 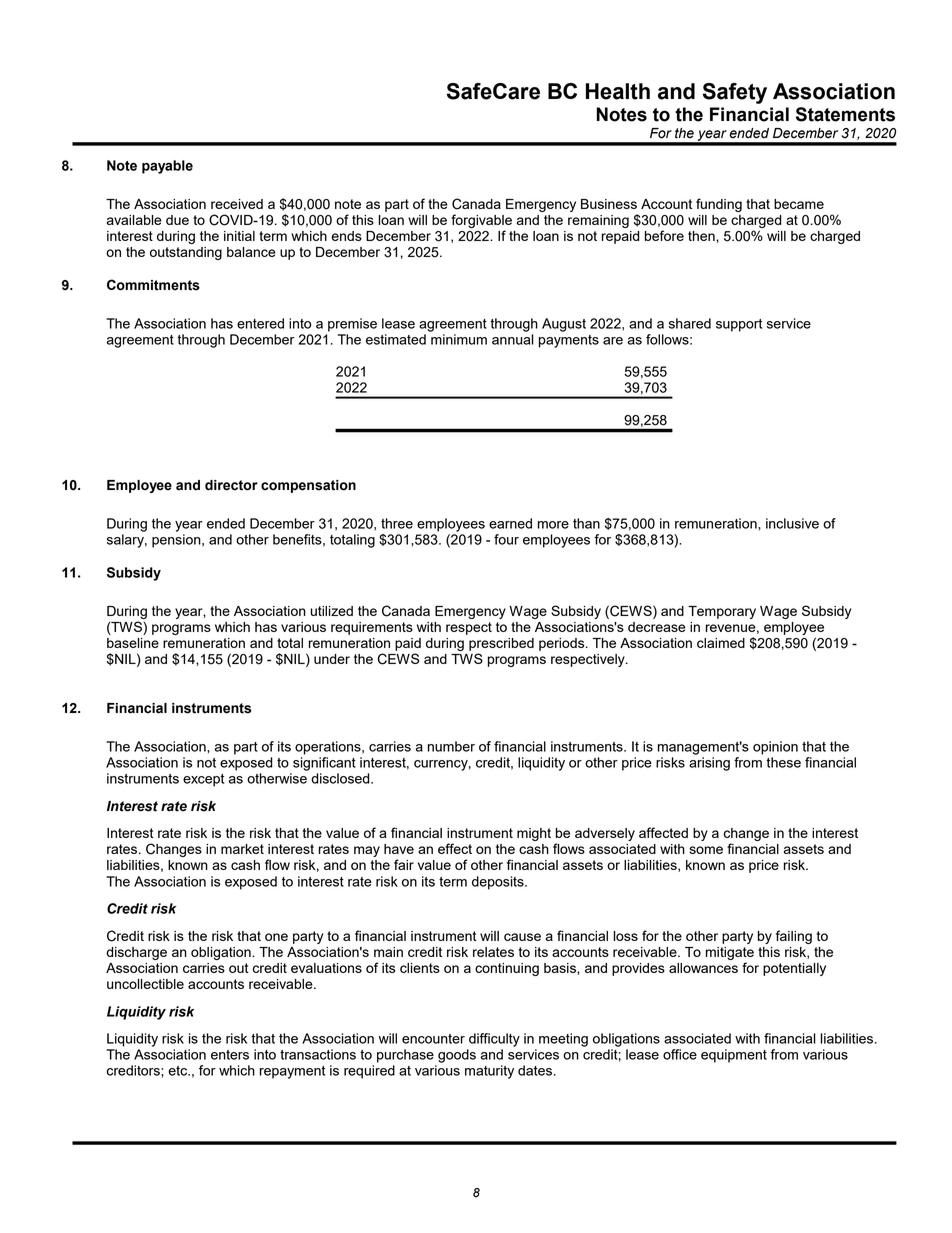 What do you see at coordinates (203, 780) in the page?
I see `except` at bounding box center [203, 780].
